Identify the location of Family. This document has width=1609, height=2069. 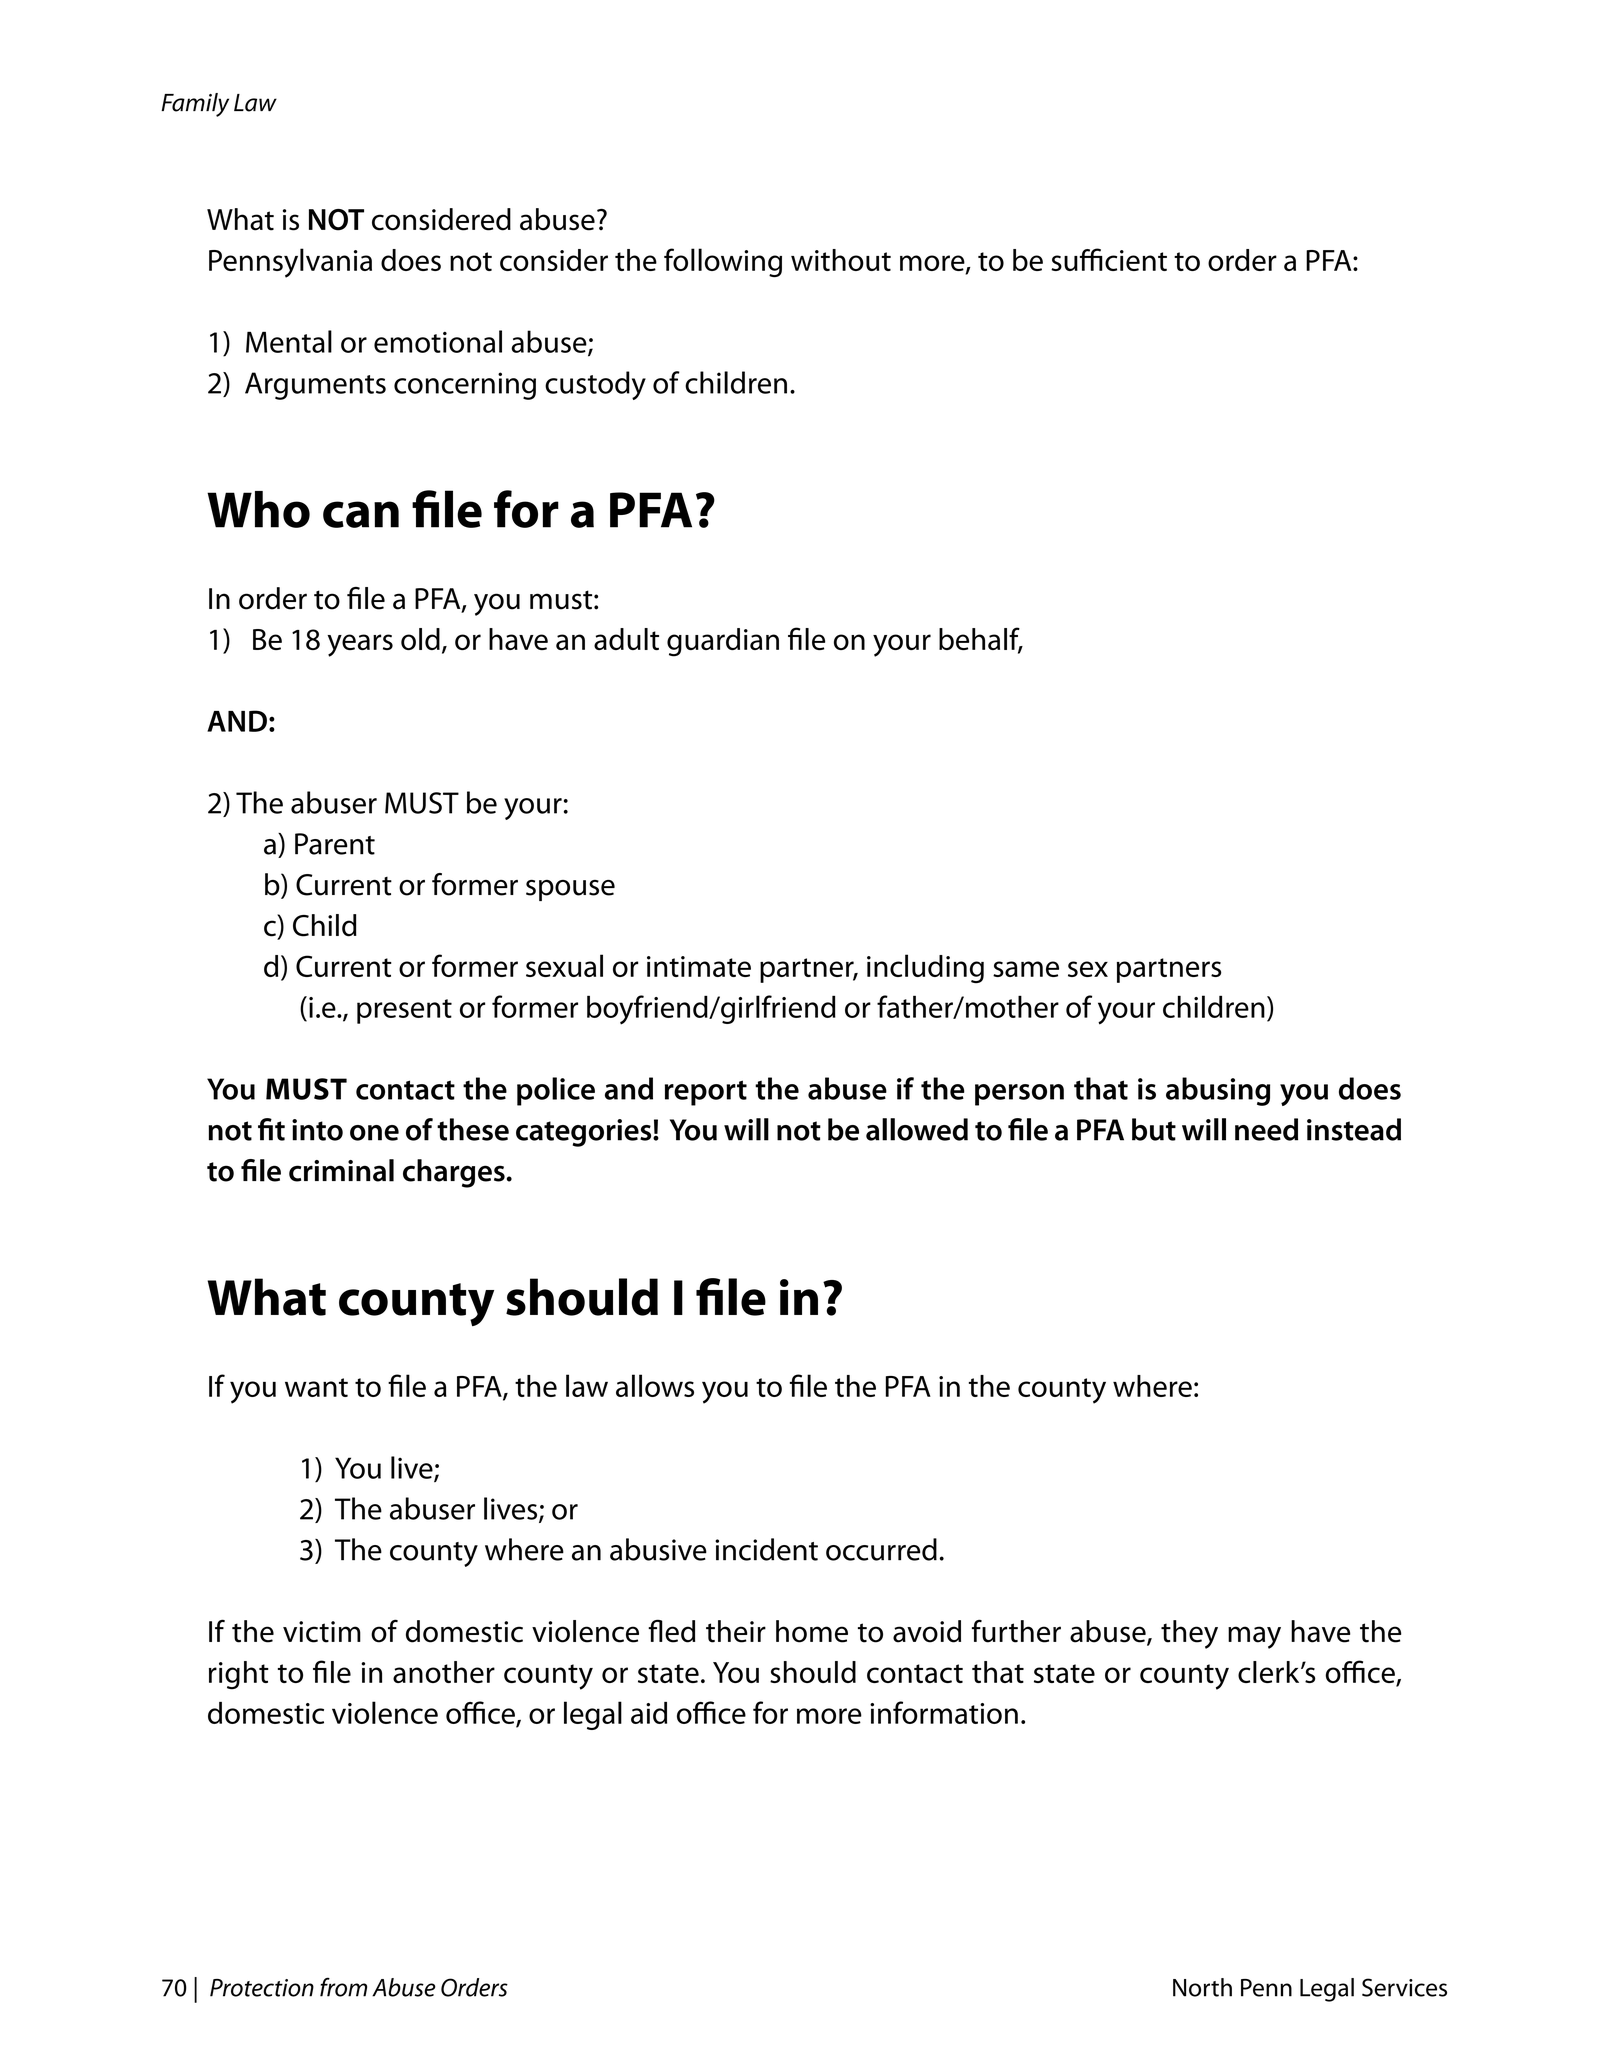
(195, 105).
